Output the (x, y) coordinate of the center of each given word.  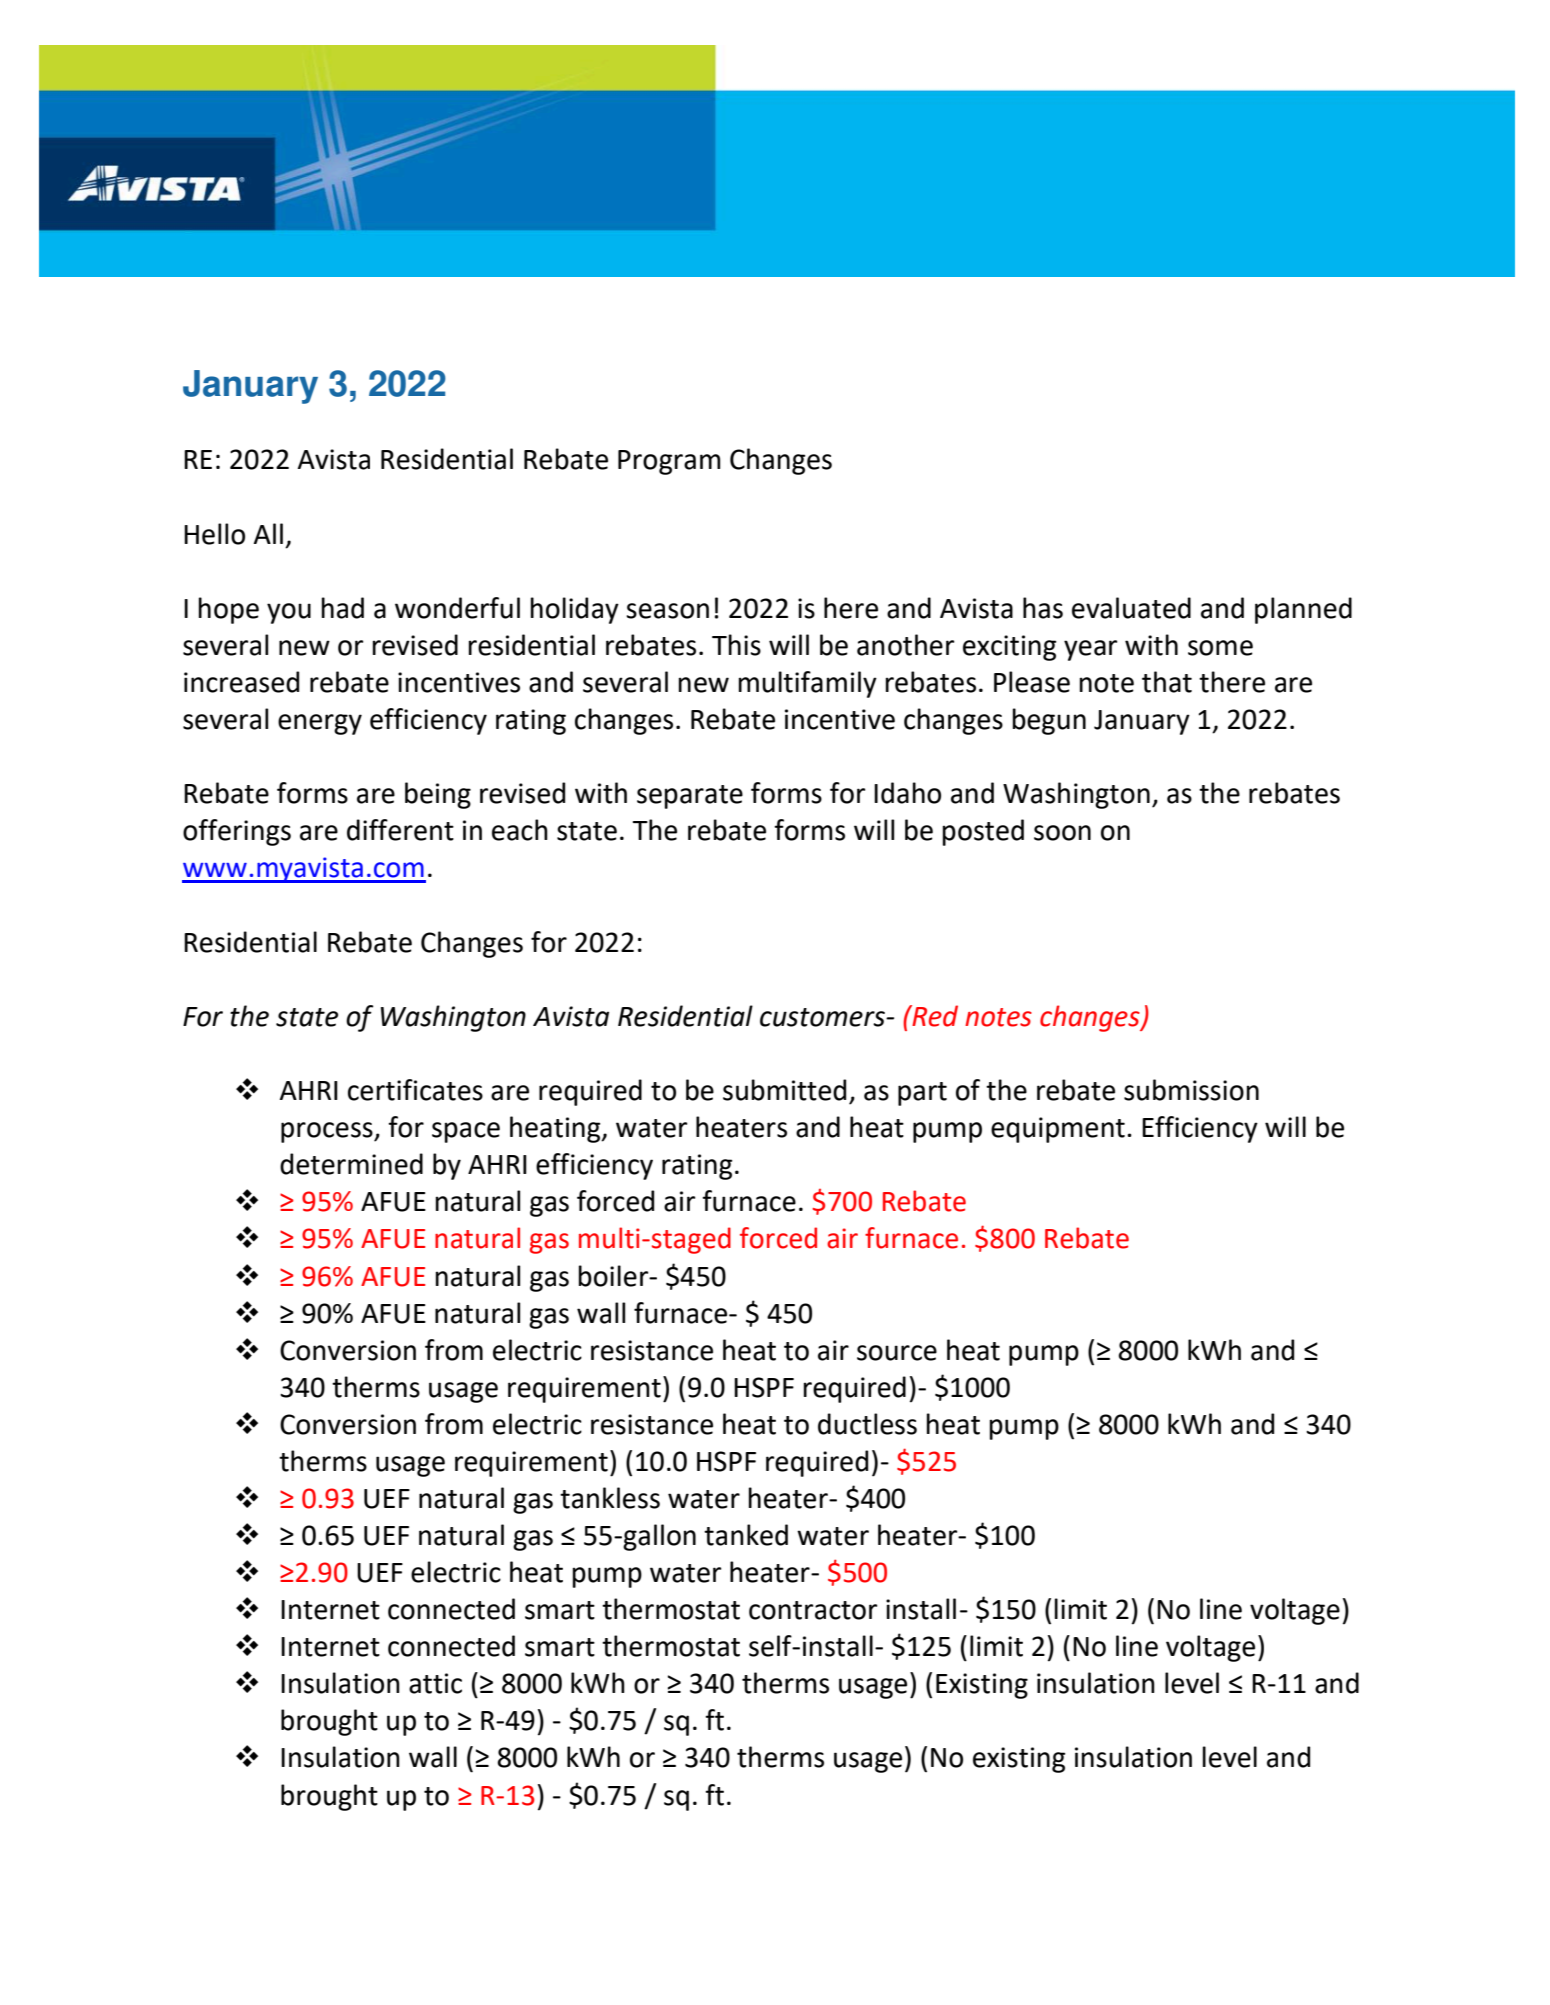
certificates (415, 1090)
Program (669, 462)
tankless (610, 1498)
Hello (214, 534)
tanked (746, 1535)
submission (1191, 1090)
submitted (784, 1090)
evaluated (1131, 608)
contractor (813, 1610)
